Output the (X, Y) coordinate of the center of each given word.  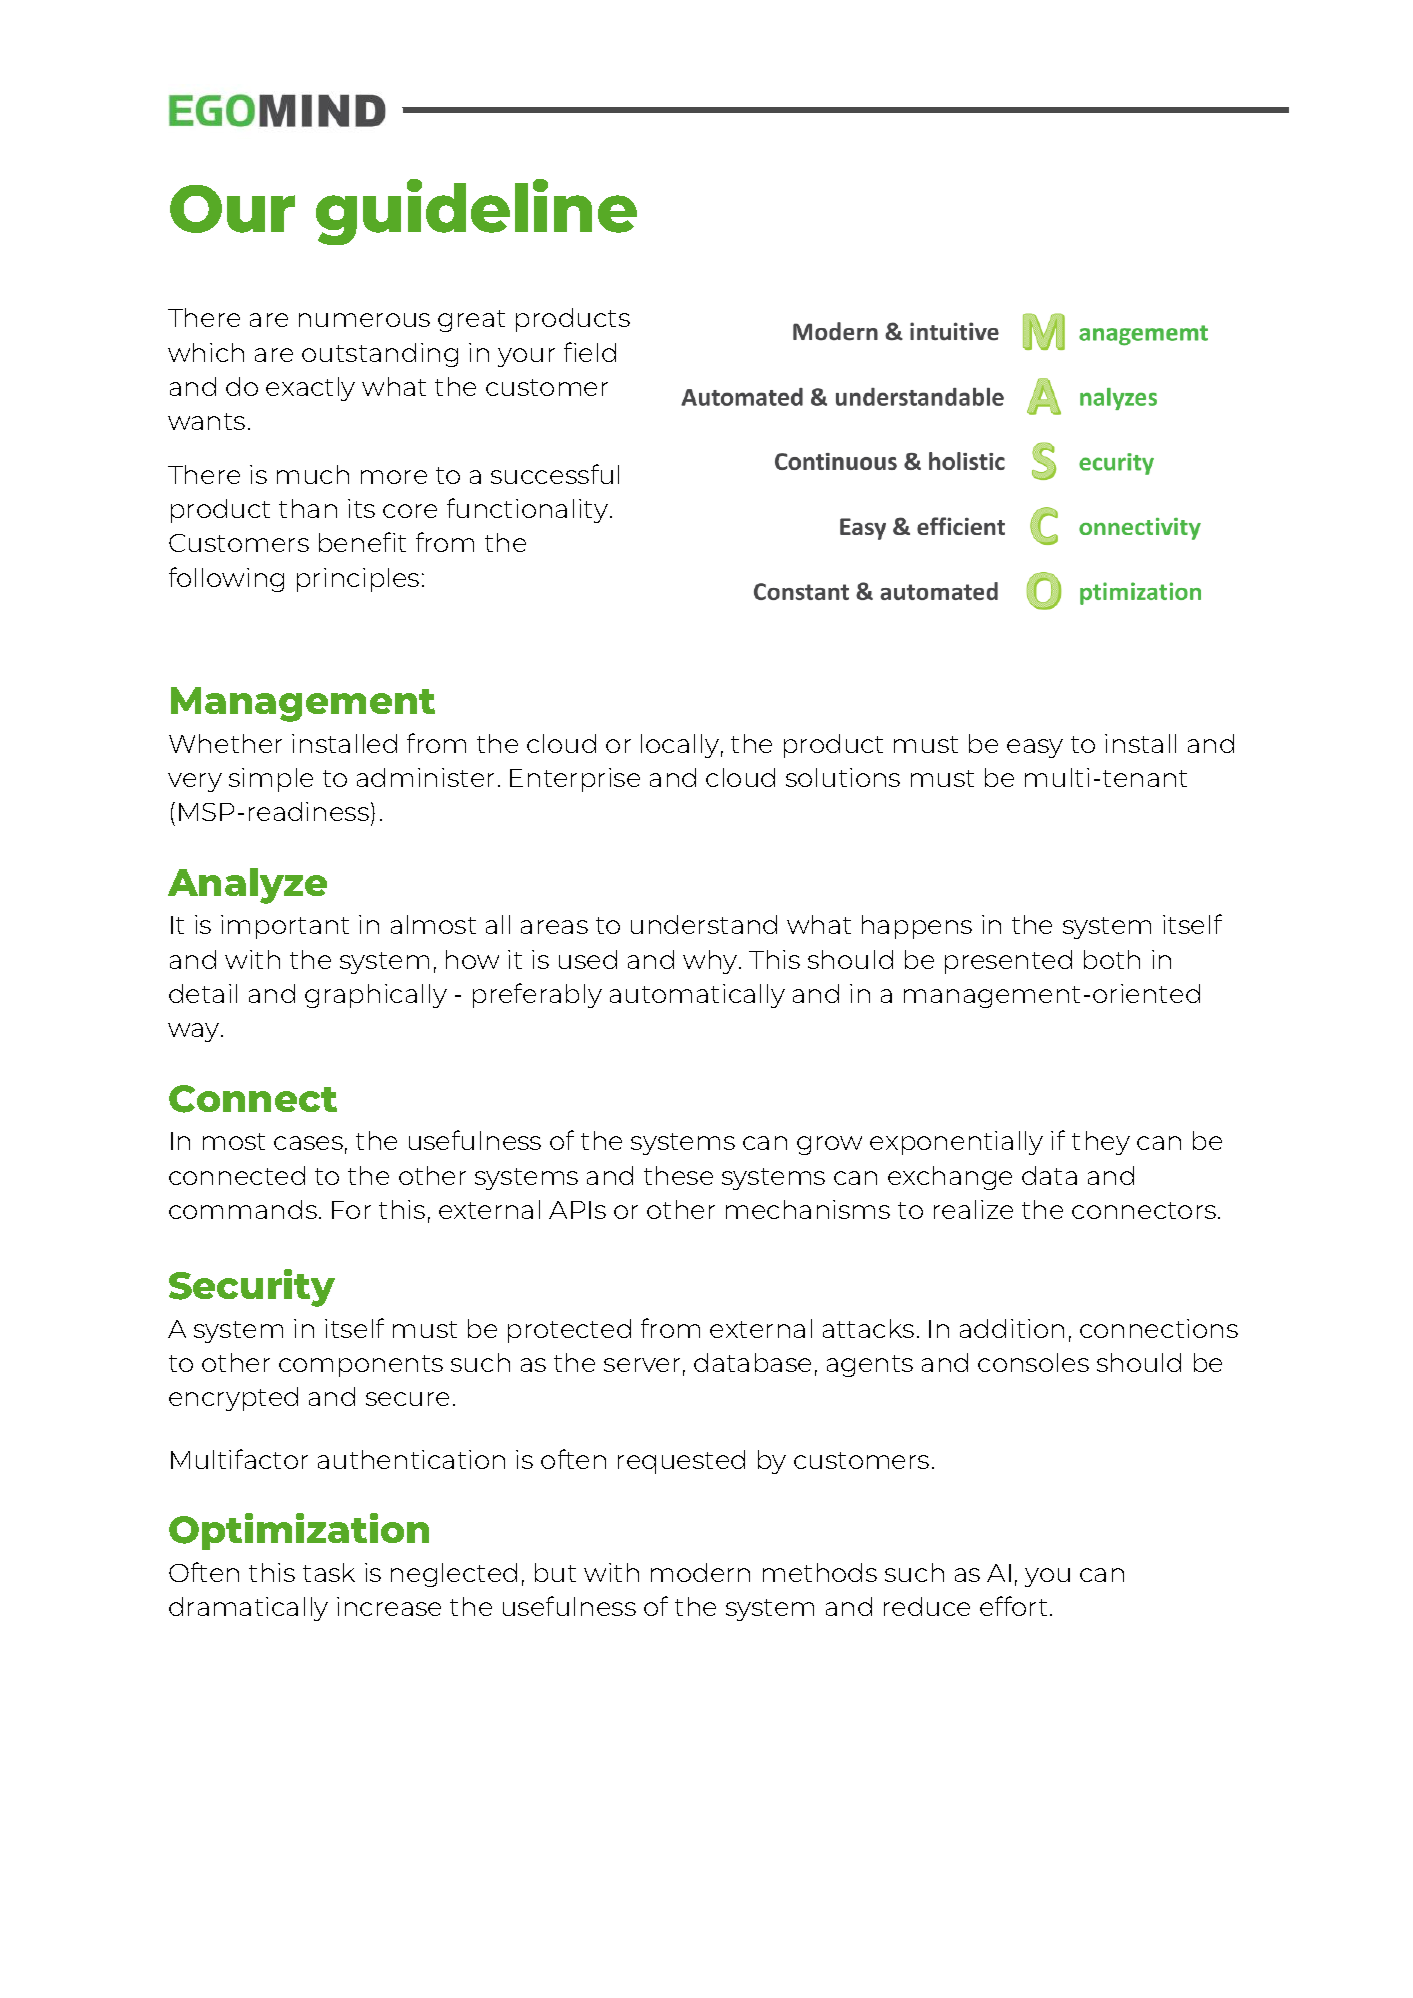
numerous (364, 320)
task (329, 1572)
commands (243, 1209)
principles (358, 580)
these (678, 1175)
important (285, 927)
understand (704, 924)
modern (700, 1572)
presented (1008, 962)
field (590, 352)
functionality (527, 510)
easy (1035, 748)
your (526, 357)
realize (973, 1209)
